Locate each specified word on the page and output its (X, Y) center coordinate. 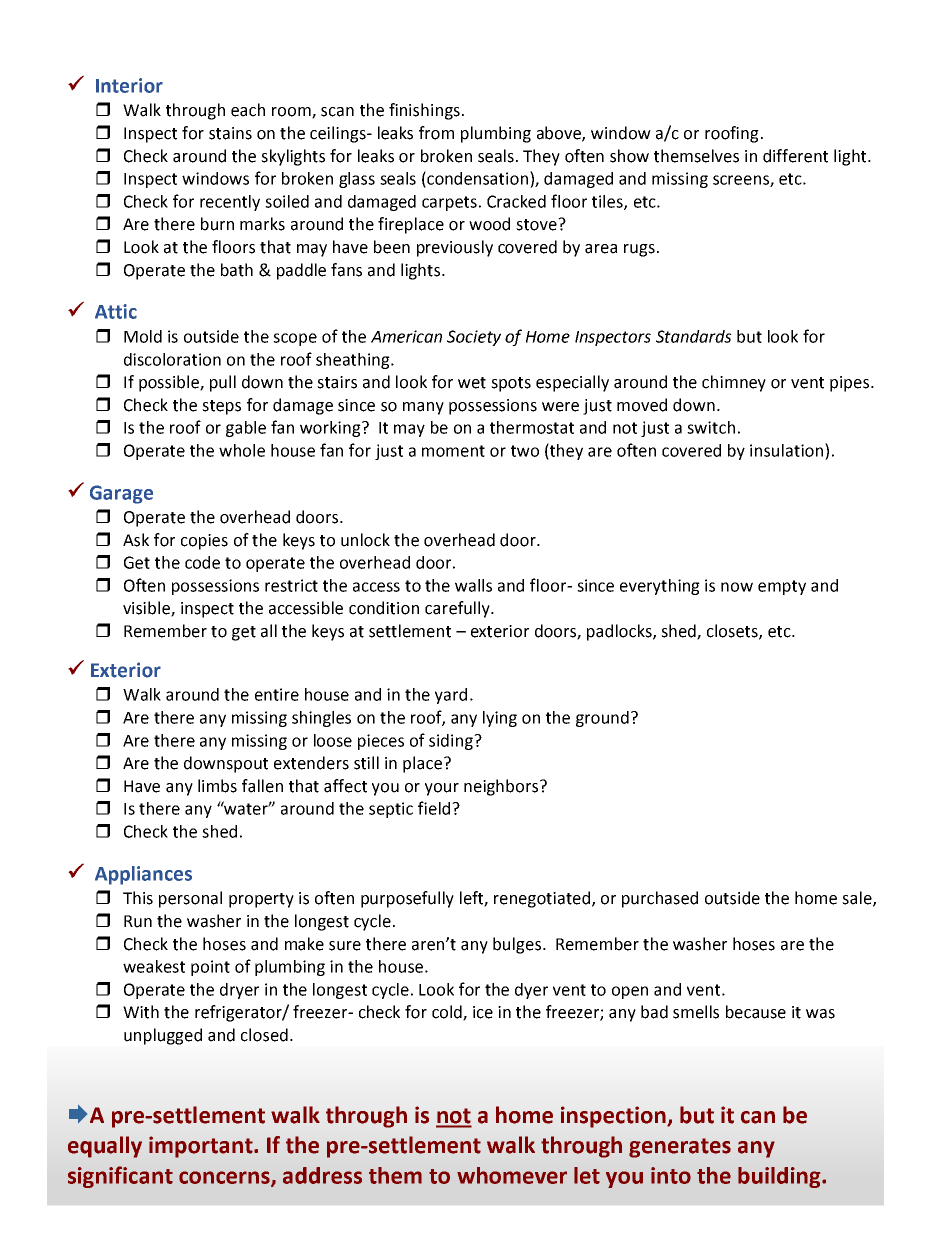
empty (782, 587)
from (436, 133)
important (202, 1147)
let (587, 1175)
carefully (458, 609)
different (795, 156)
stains (230, 133)
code (202, 562)
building (780, 1177)
